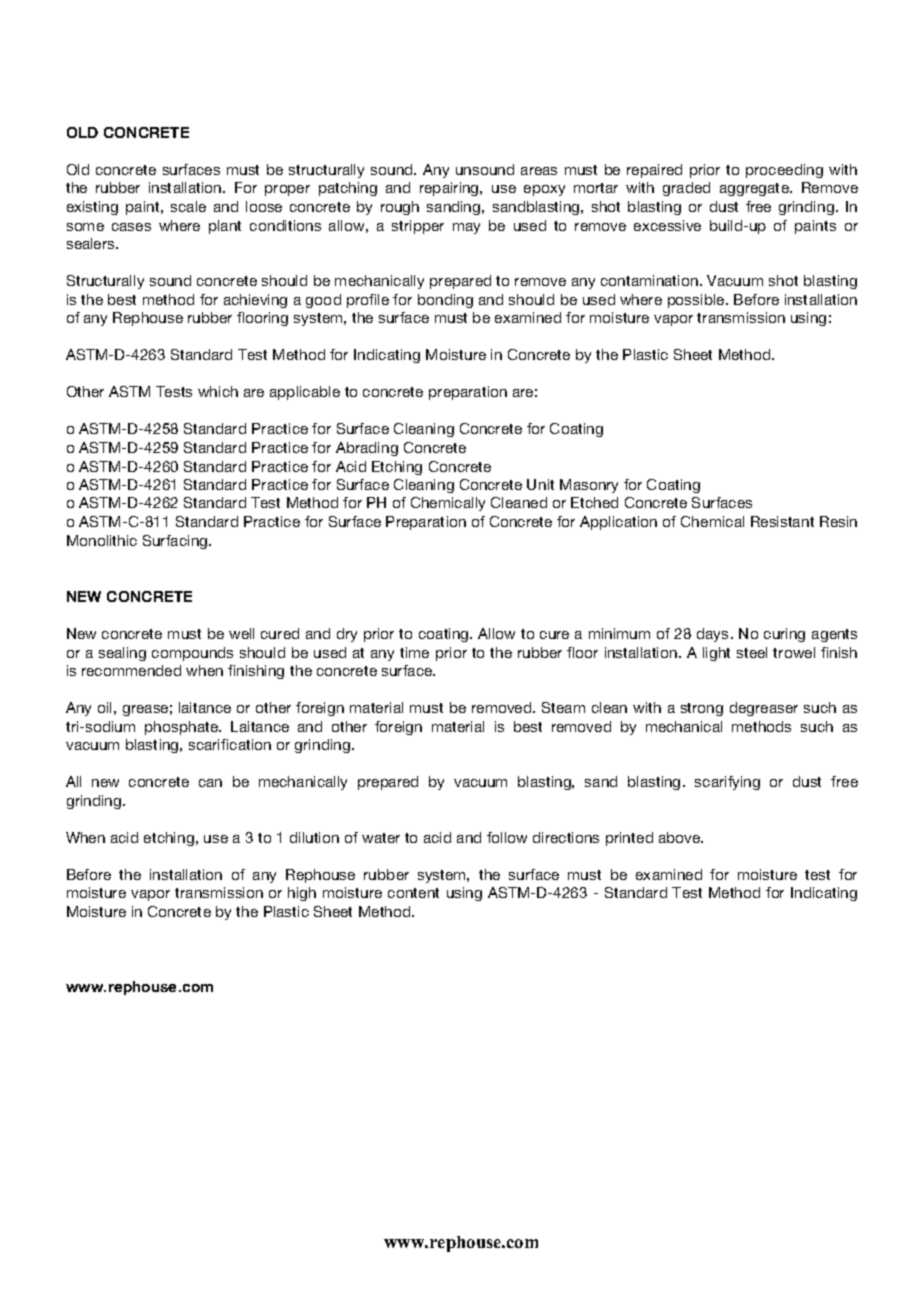 The width and height of the page is (924, 1308). I want to click on rough, so click(400, 208).
